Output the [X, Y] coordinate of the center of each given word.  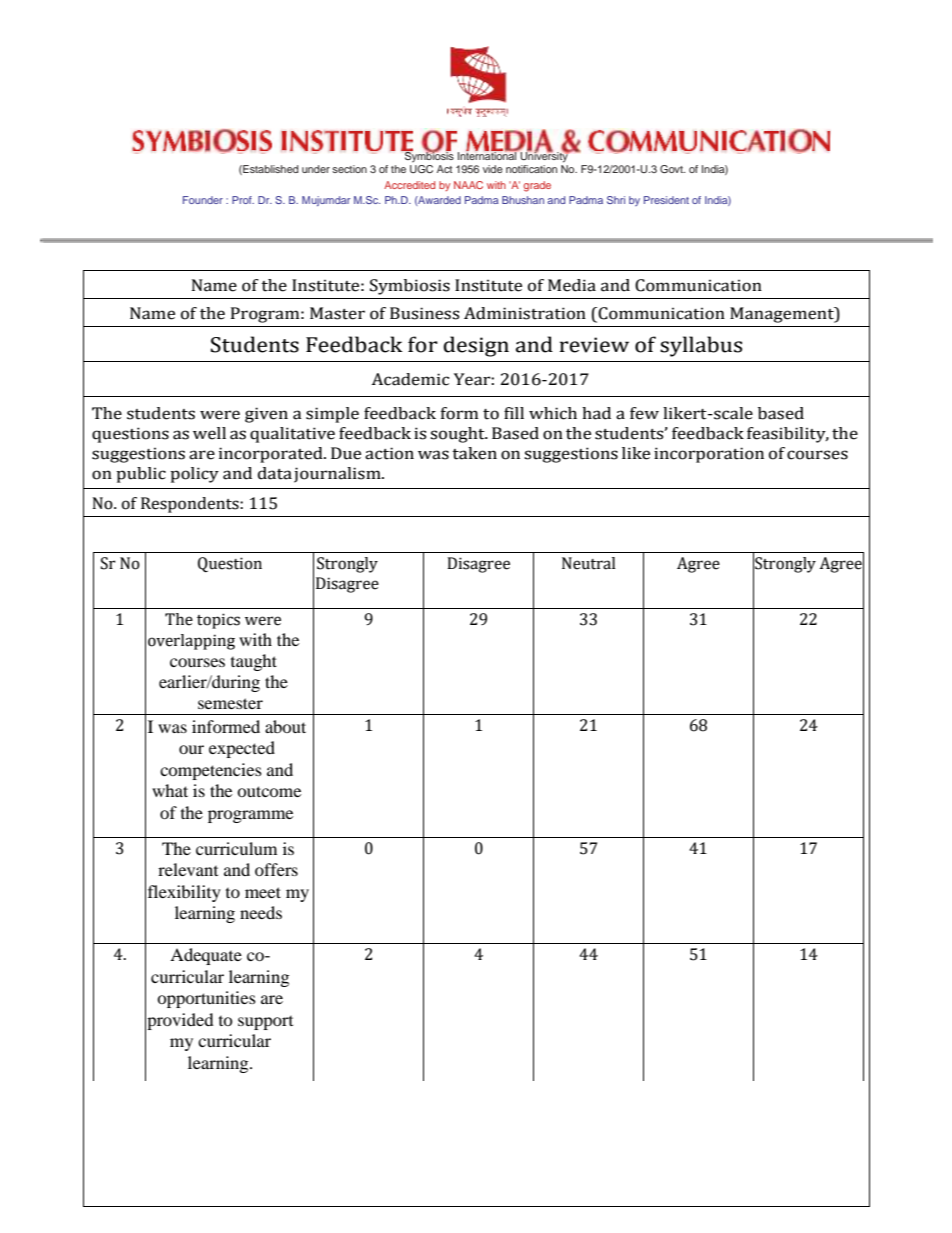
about [285, 726]
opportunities [206, 999]
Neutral [588, 563]
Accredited [409, 185]
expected [242, 749]
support [265, 1023]
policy [194, 475]
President [666, 200]
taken [474, 453]
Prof [243, 200]
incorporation [709, 455]
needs [261, 912]
